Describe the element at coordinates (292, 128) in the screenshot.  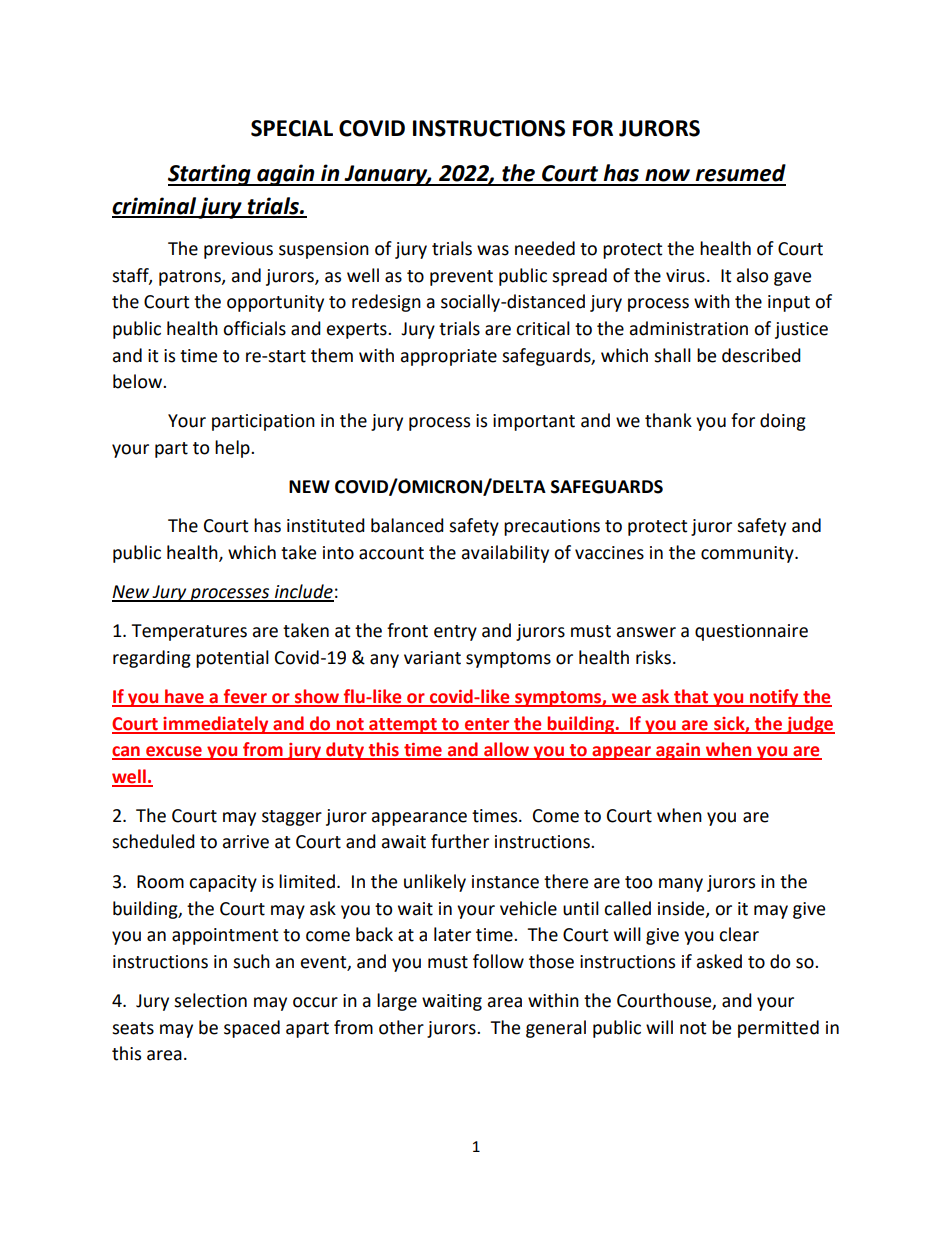
I see `SPECIAL` at that location.
